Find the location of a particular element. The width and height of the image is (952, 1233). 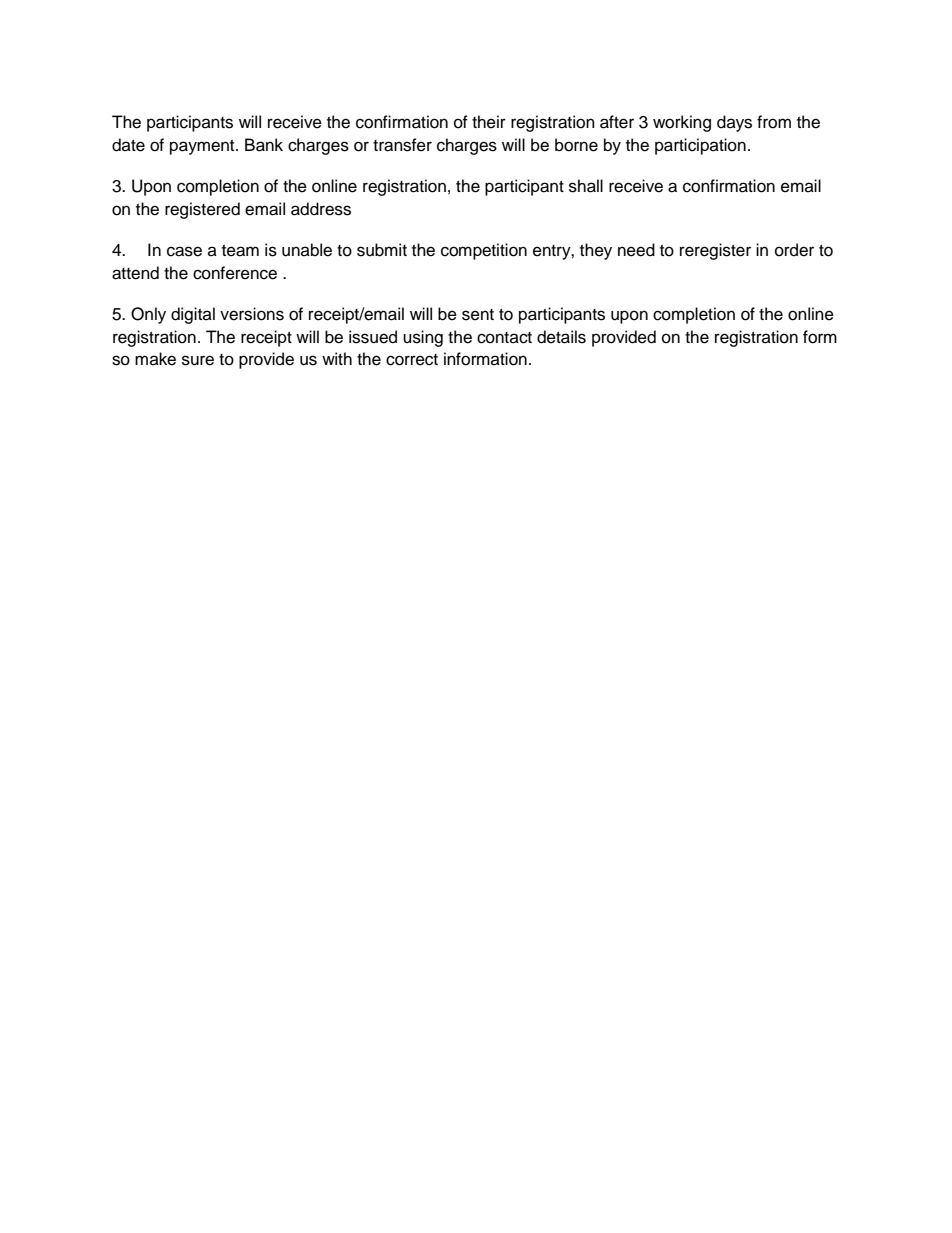

competition is located at coordinates (484, 251).
